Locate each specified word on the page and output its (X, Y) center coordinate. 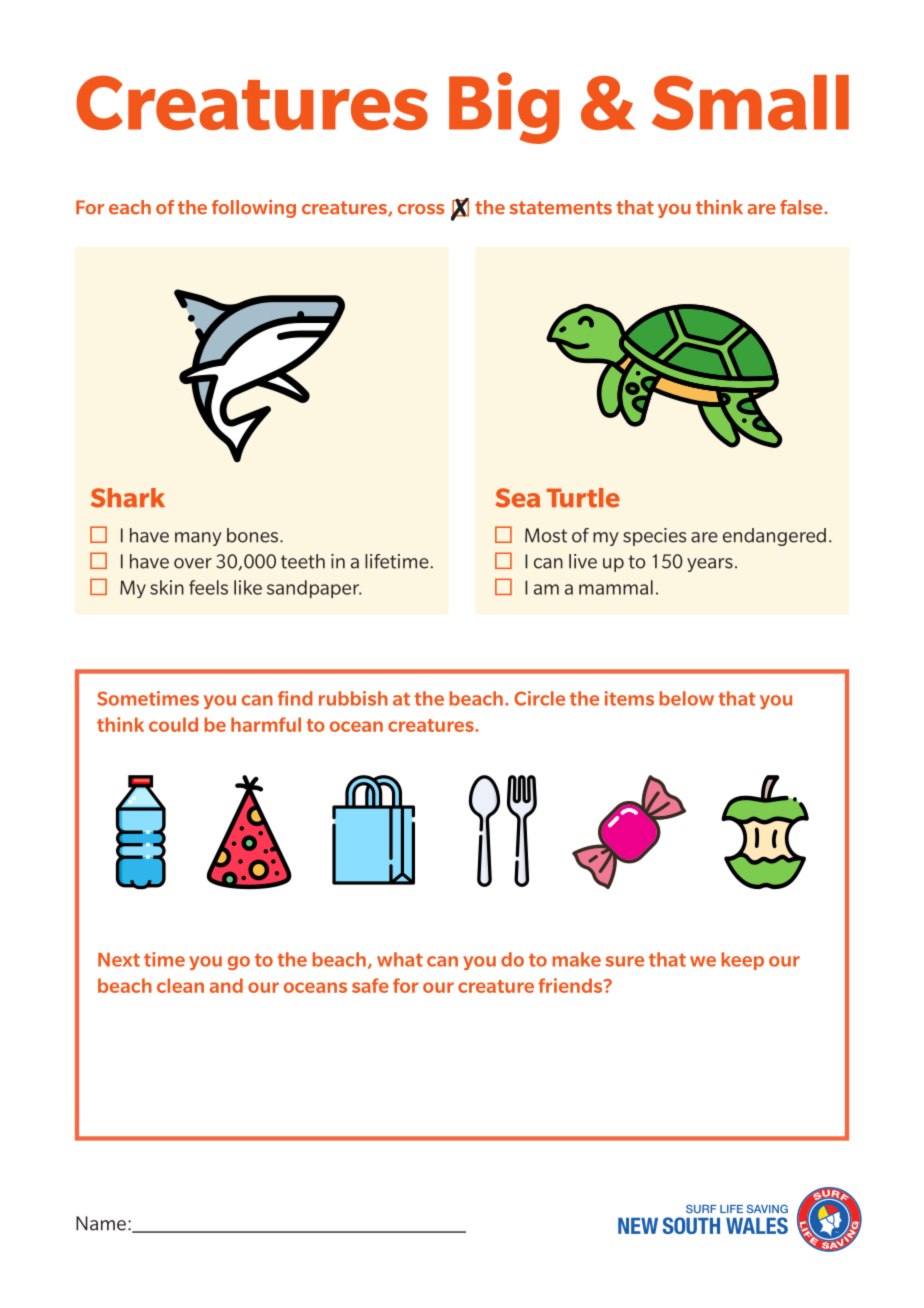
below (686, 698)
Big (504, 108)
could (173, 724)
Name (101, 1223)
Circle (539, 698)
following (254, 209)
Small (750, 102)
